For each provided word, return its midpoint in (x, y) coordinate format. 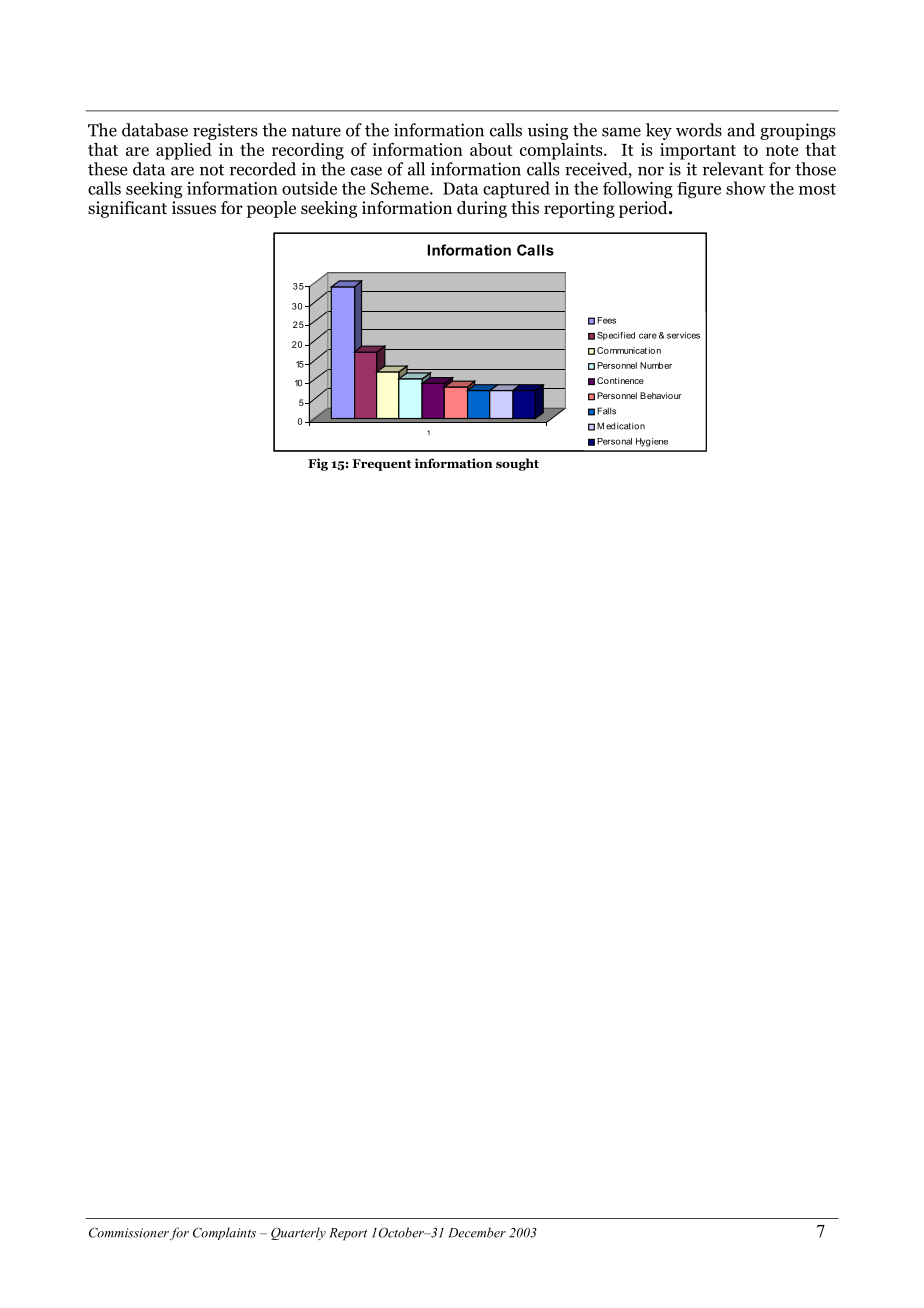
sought (517, 464)
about (491, 149)
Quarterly (298, 1233)
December (477, 1232)
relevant (733, 169)
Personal (614, 441)
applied (184, 151)
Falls (606, 411)
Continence (620, 380)
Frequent (382, 465)
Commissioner (129, 1233)
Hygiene (652, 442)
